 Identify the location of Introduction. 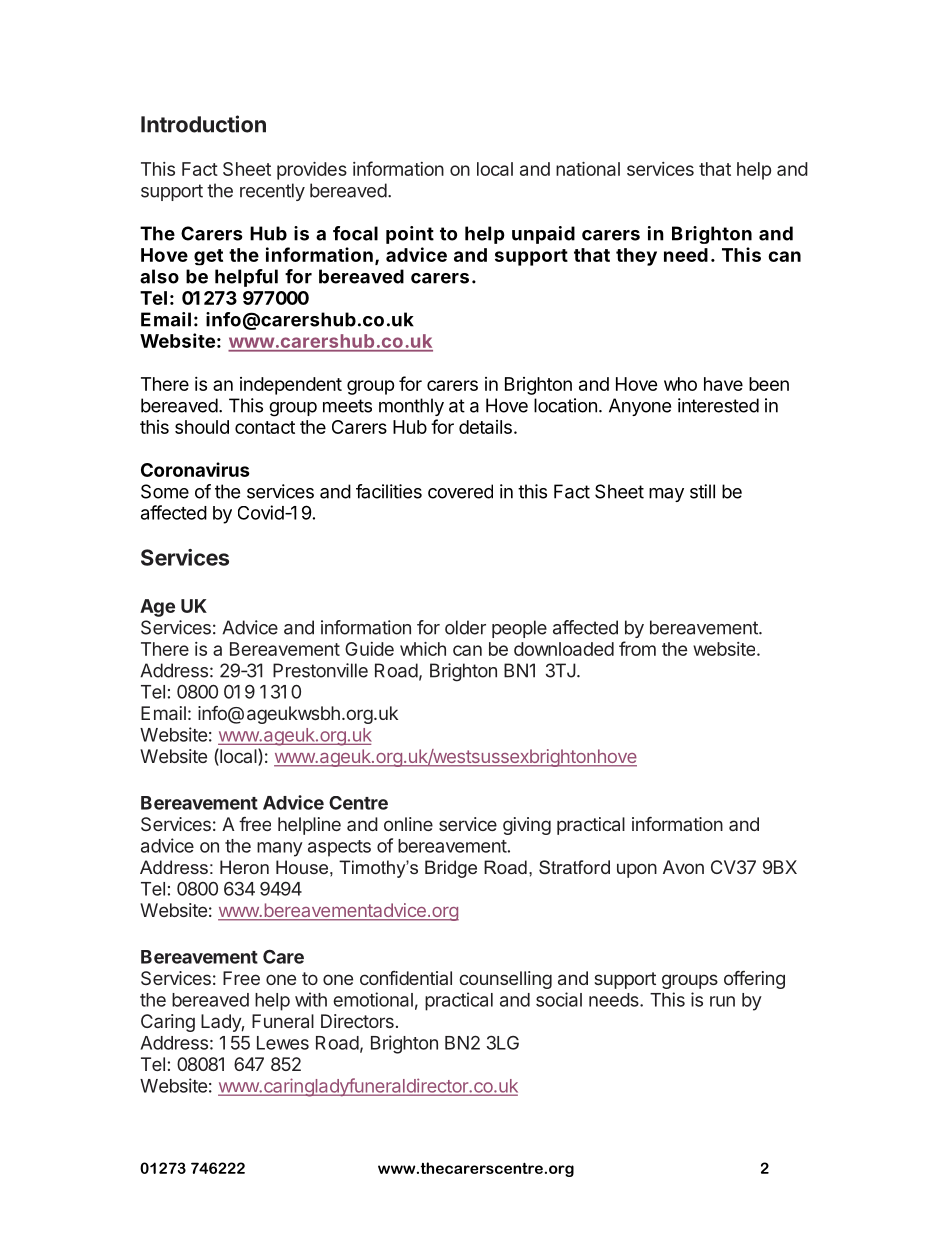
(203, 124).
